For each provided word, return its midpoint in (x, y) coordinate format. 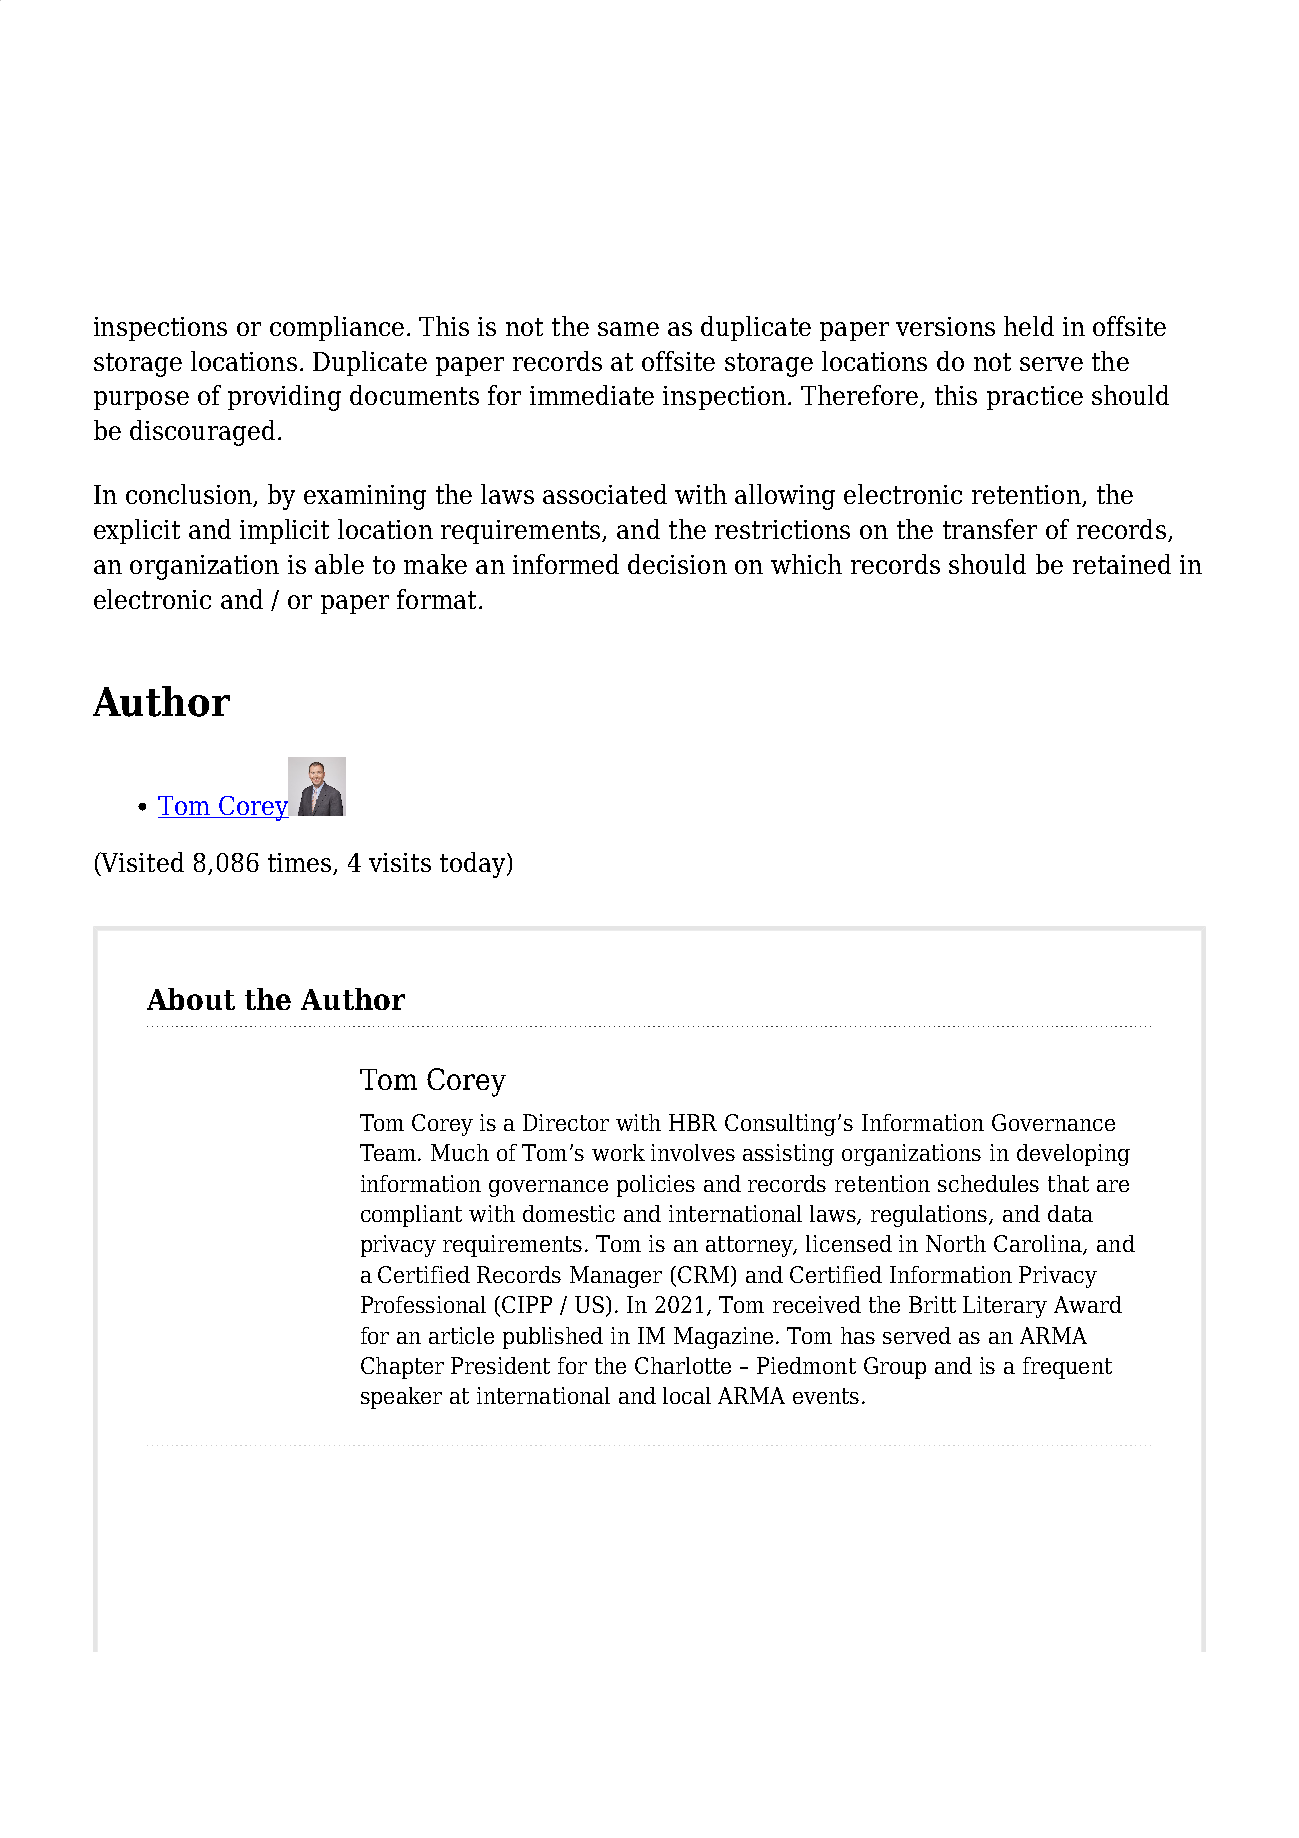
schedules (988, 1183)
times (299, 862)
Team (389, 1152)
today (474, 865)
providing (284, 398)
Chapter (402, 1368)
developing (1073, 1155)
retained (1122, 564)
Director (566, 1122)
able (339, 564)
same (628, 329)
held (1029, 326)
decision (677, 564)
